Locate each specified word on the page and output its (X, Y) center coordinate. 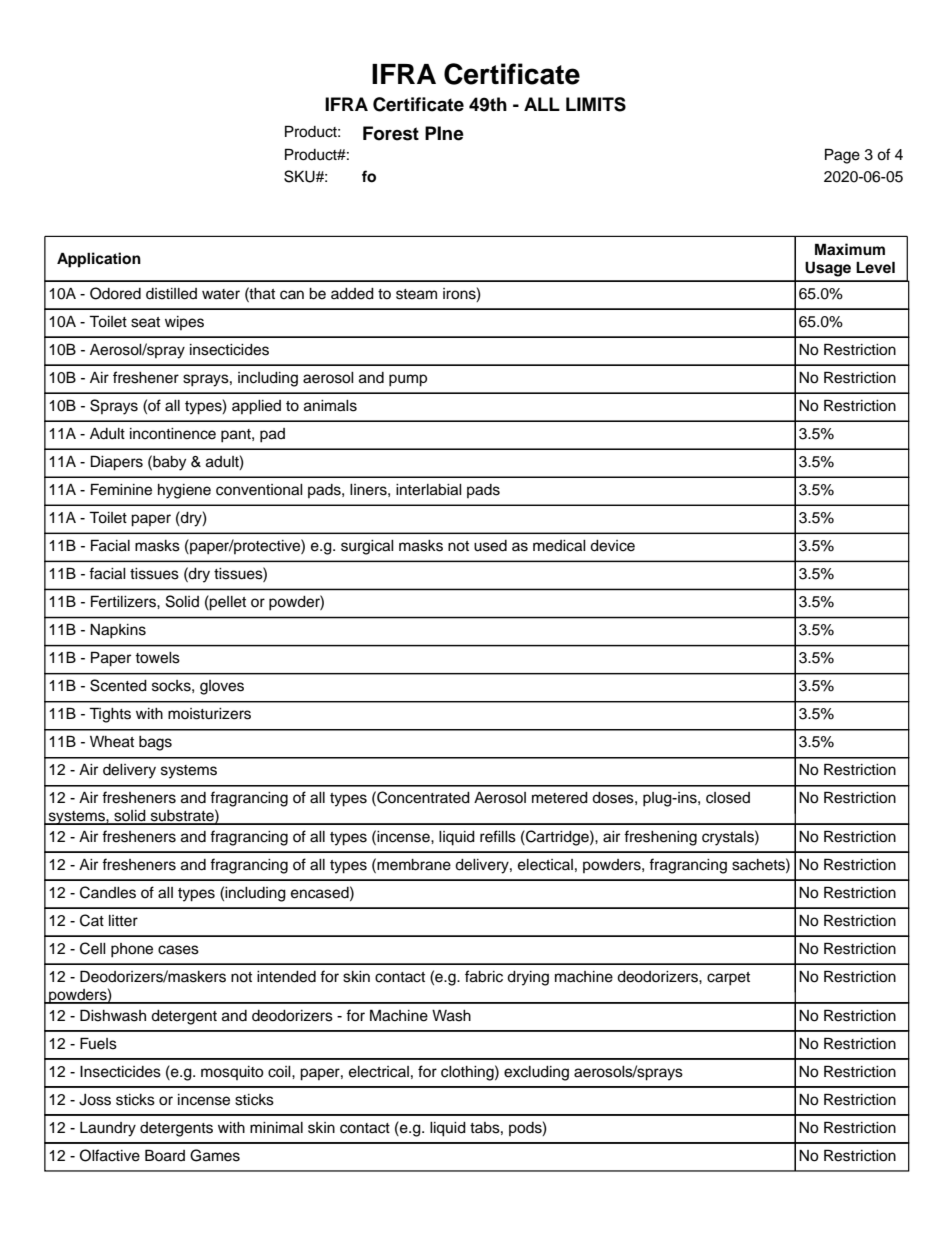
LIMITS (596, 104)
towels (157, 658)
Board (165, 1155)
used (490, 546)
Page (842, 156)
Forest (391, 133)
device (612, 546)
